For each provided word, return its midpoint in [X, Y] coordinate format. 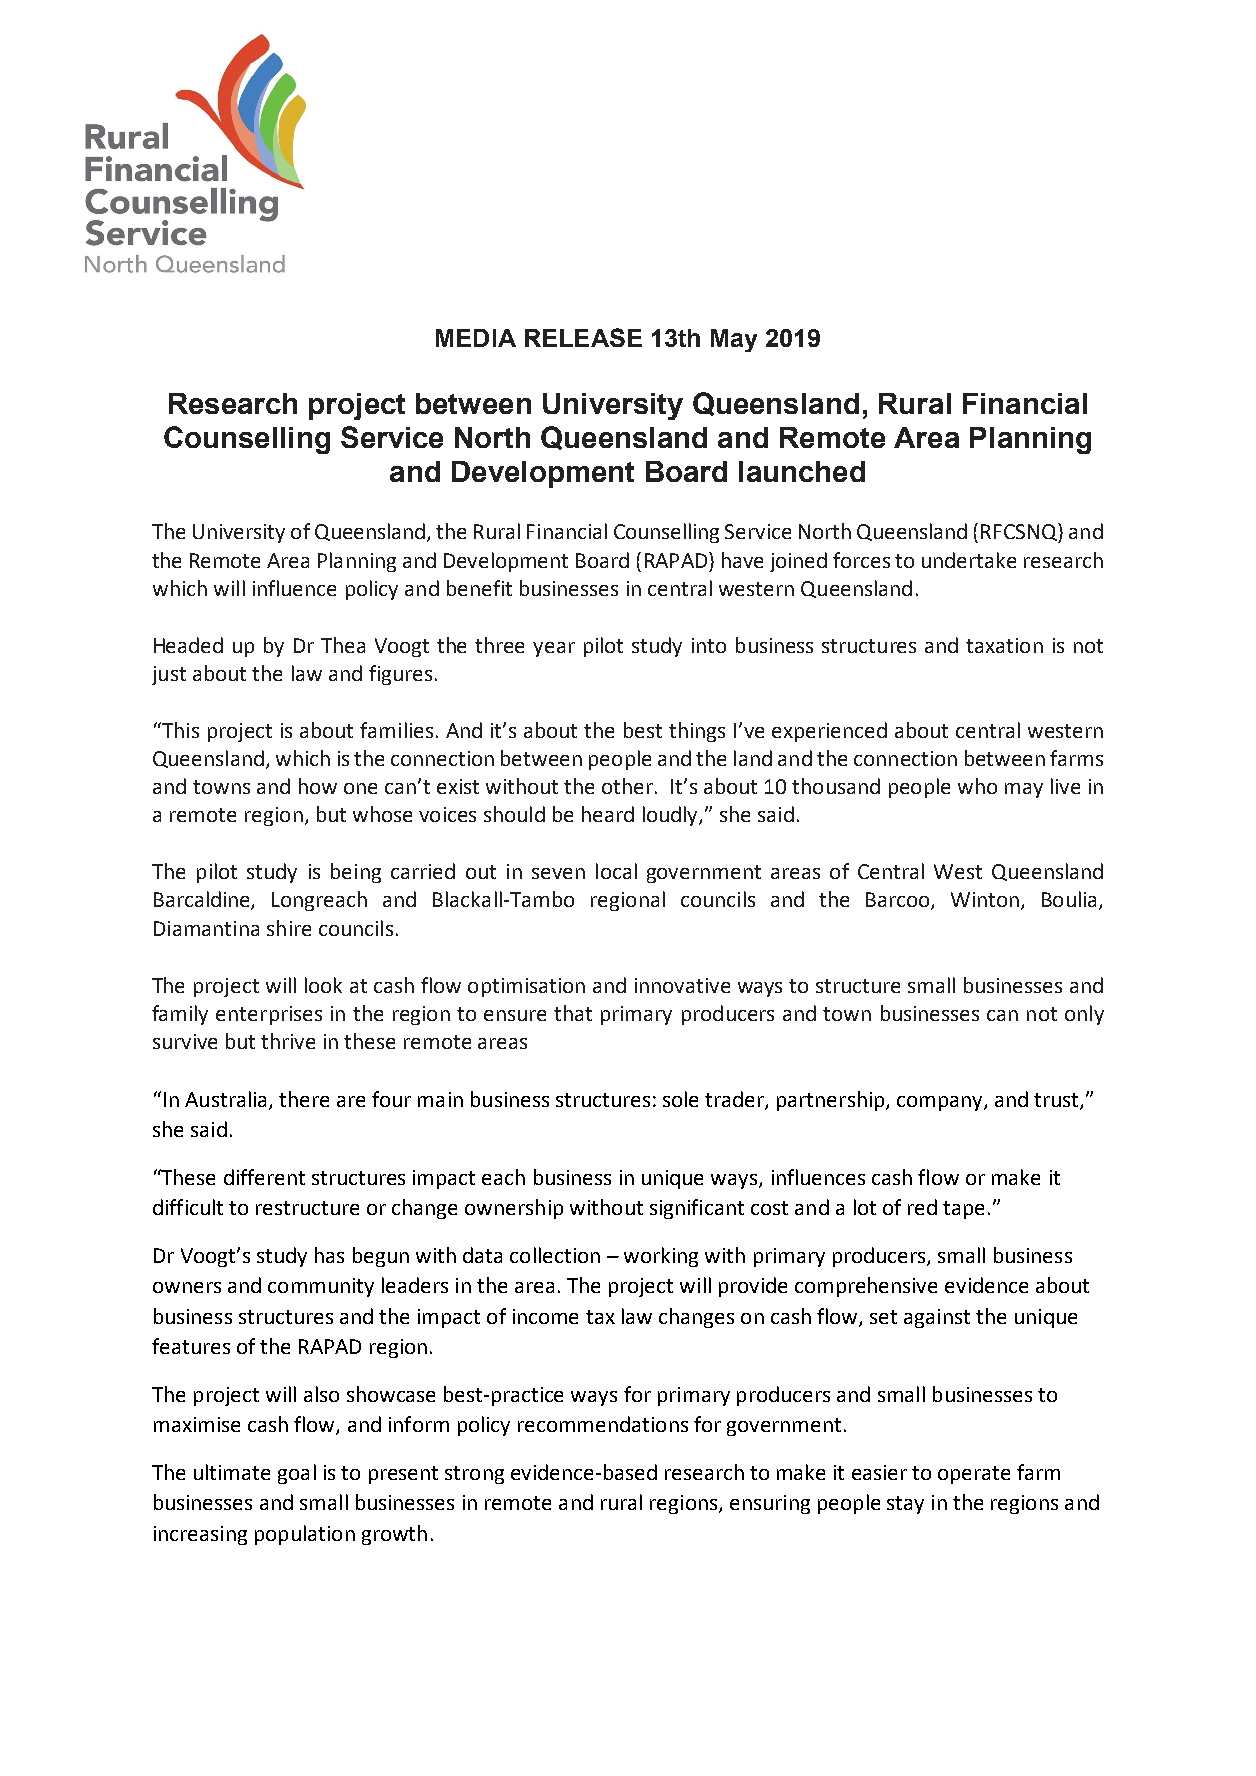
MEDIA [476, 338]
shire [289, 928]
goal [297, 1474]
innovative [682, 985]
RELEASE [583, 337]
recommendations [603, 1424]
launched [802, 471]
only [1084, 1015]
